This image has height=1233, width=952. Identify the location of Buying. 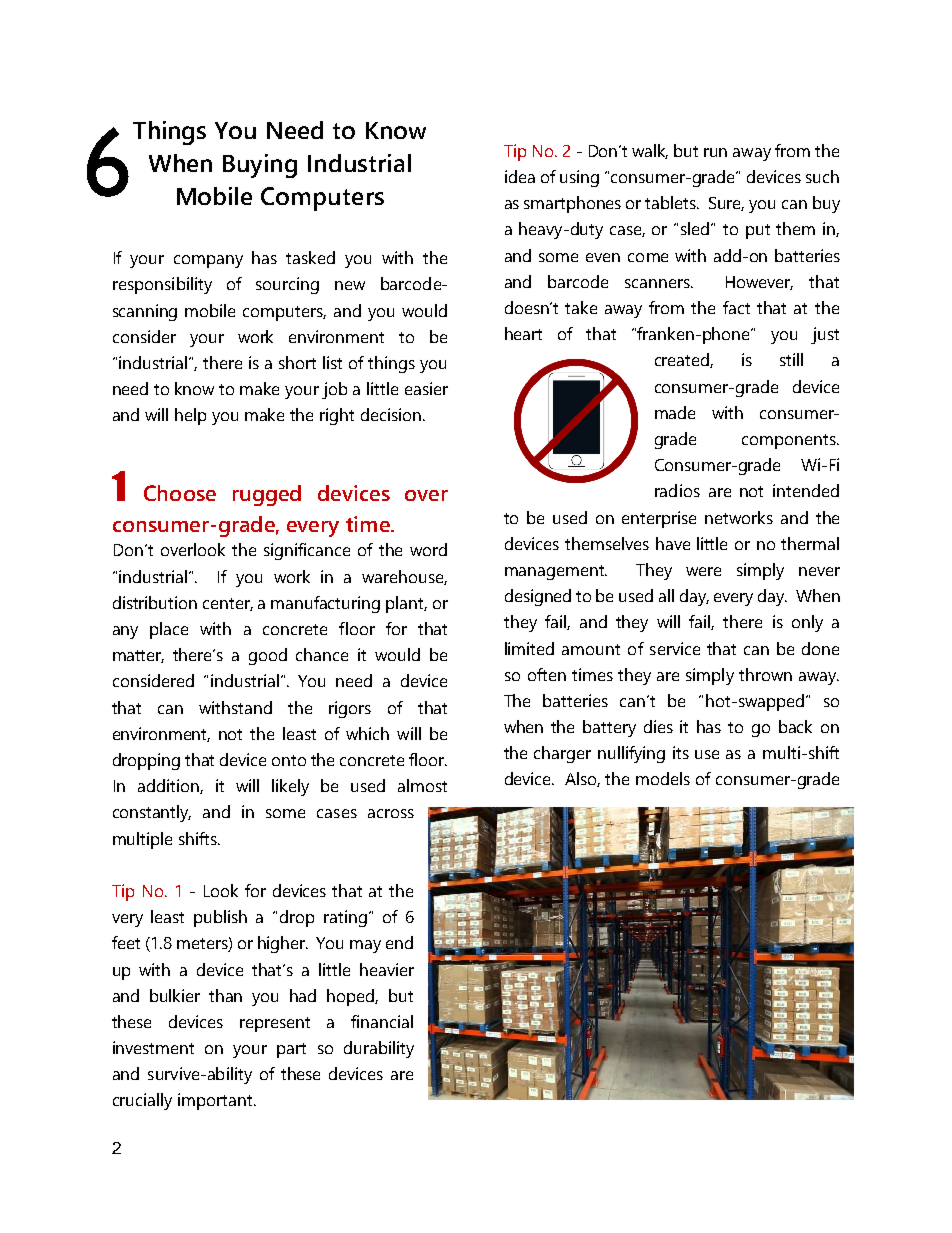
(260, 166).
